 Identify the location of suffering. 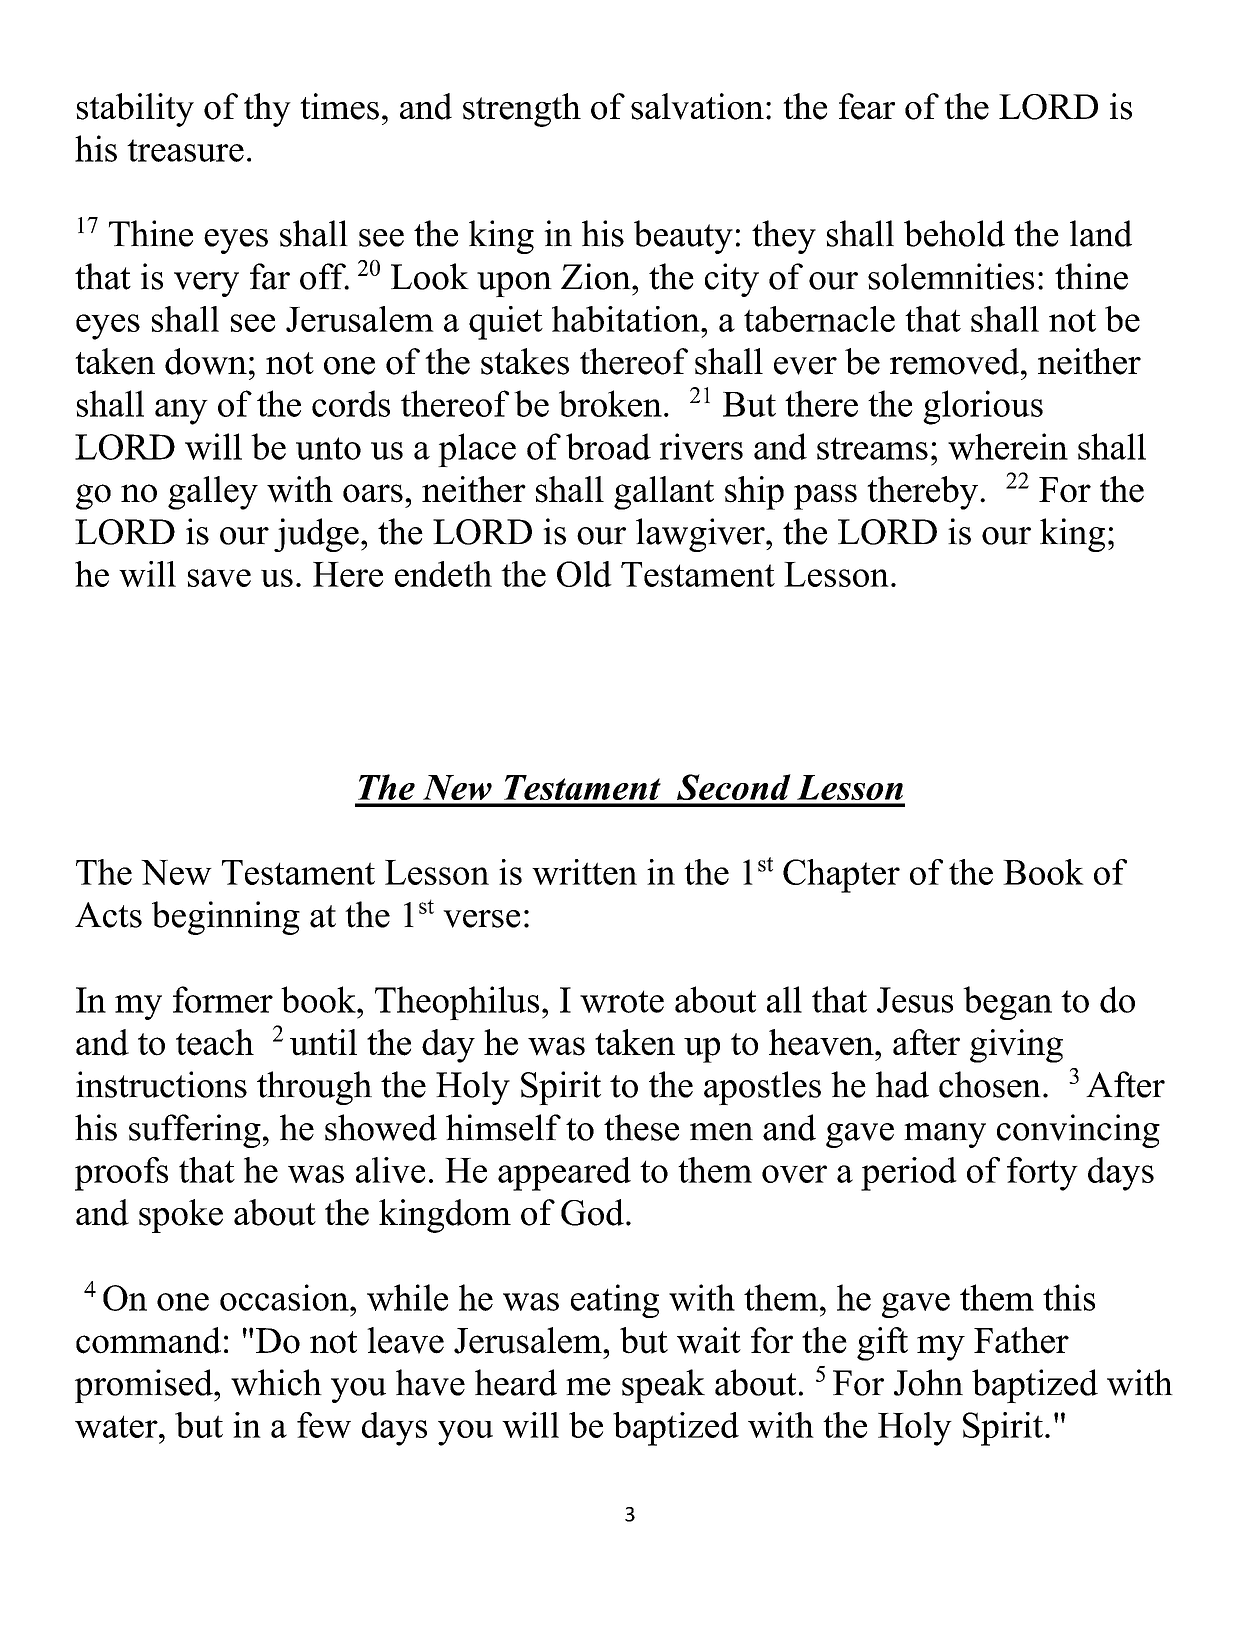
(195, 1131).
